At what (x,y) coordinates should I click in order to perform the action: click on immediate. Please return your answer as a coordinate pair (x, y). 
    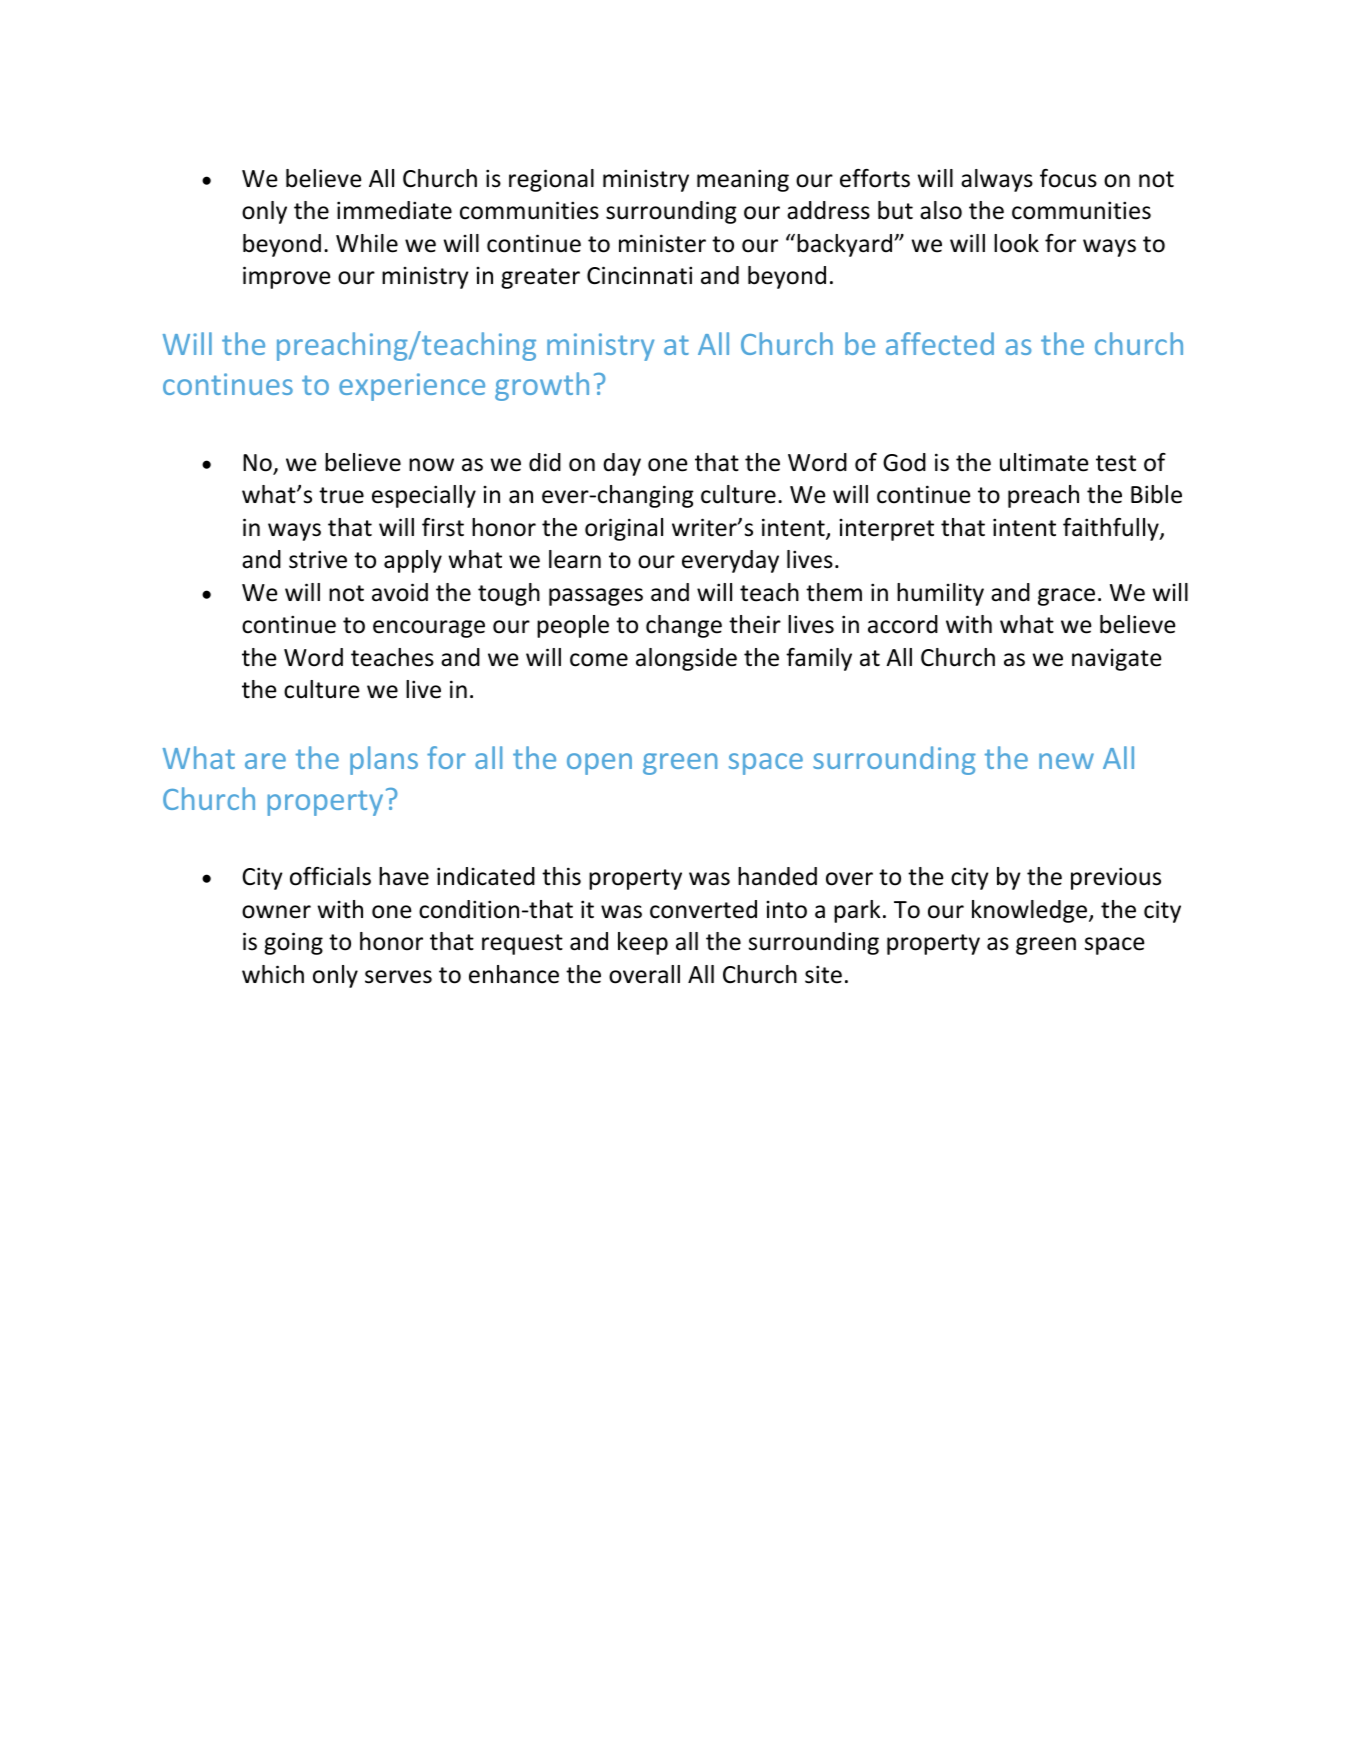
    Looking at the image, I should click on (394, 210).
